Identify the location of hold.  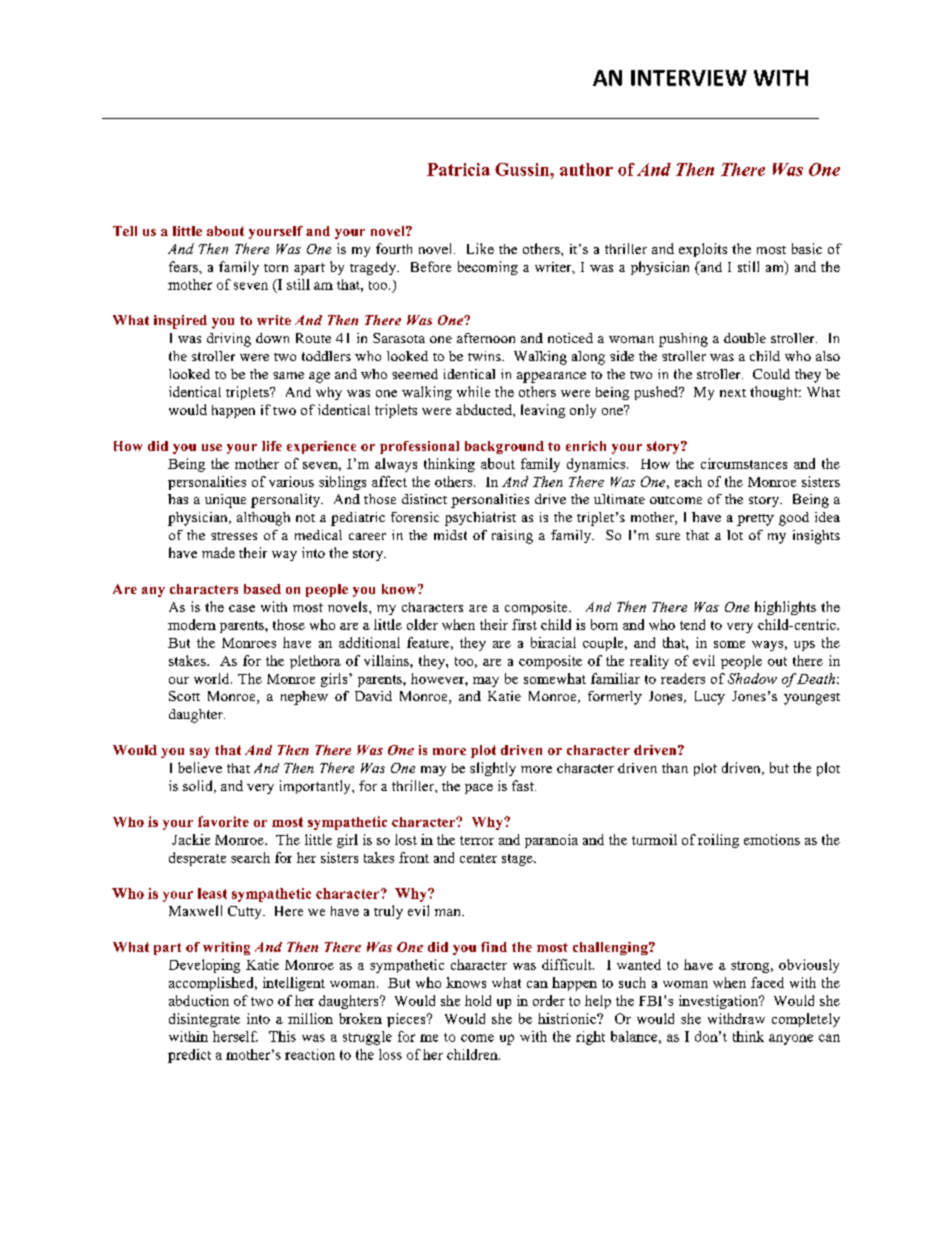
(478, 1000).
